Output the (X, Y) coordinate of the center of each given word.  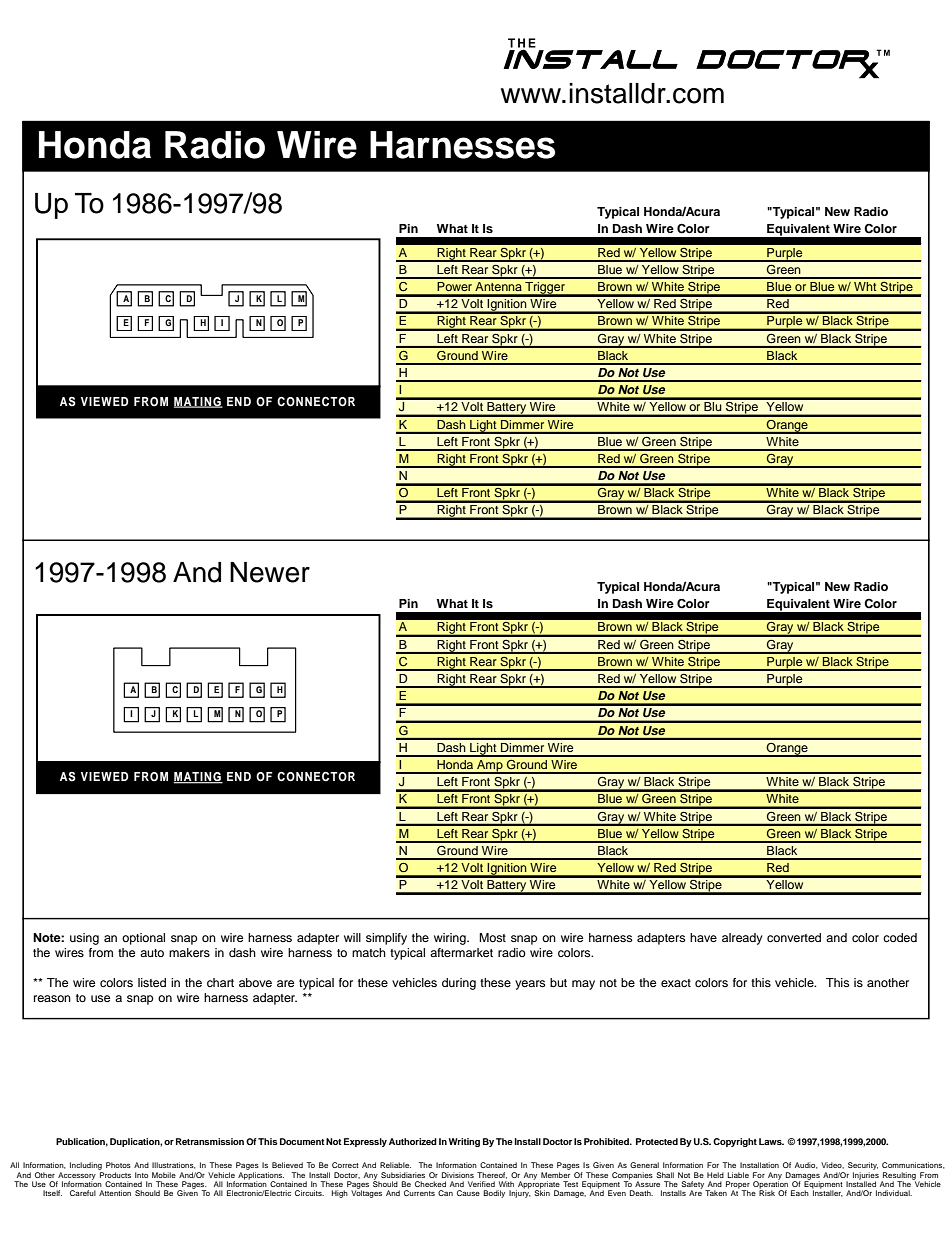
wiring (451, 939)
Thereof (492, 1175)
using (84, 939)
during (459, 984)
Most (492, 937)
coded (900, 937)
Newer (270, 572)
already (742, 939)
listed (152, 982)
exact (676, 983)
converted (794, 937)
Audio (806, 1165)
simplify (386, 939)
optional (143, 939)
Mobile (164, 1175)
